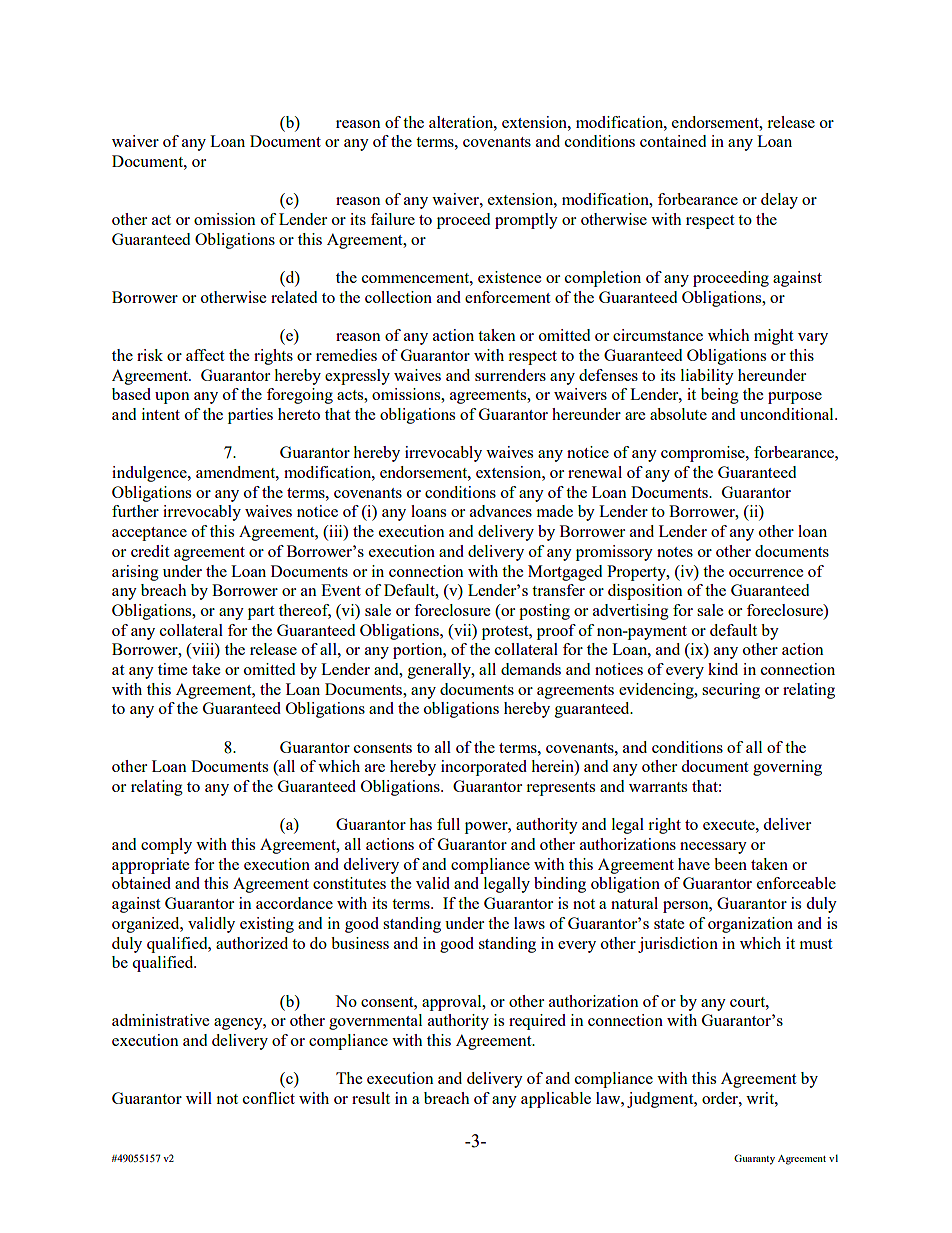 The image size is (952, 1233). I want to click on promptly, so click(526, 221).
